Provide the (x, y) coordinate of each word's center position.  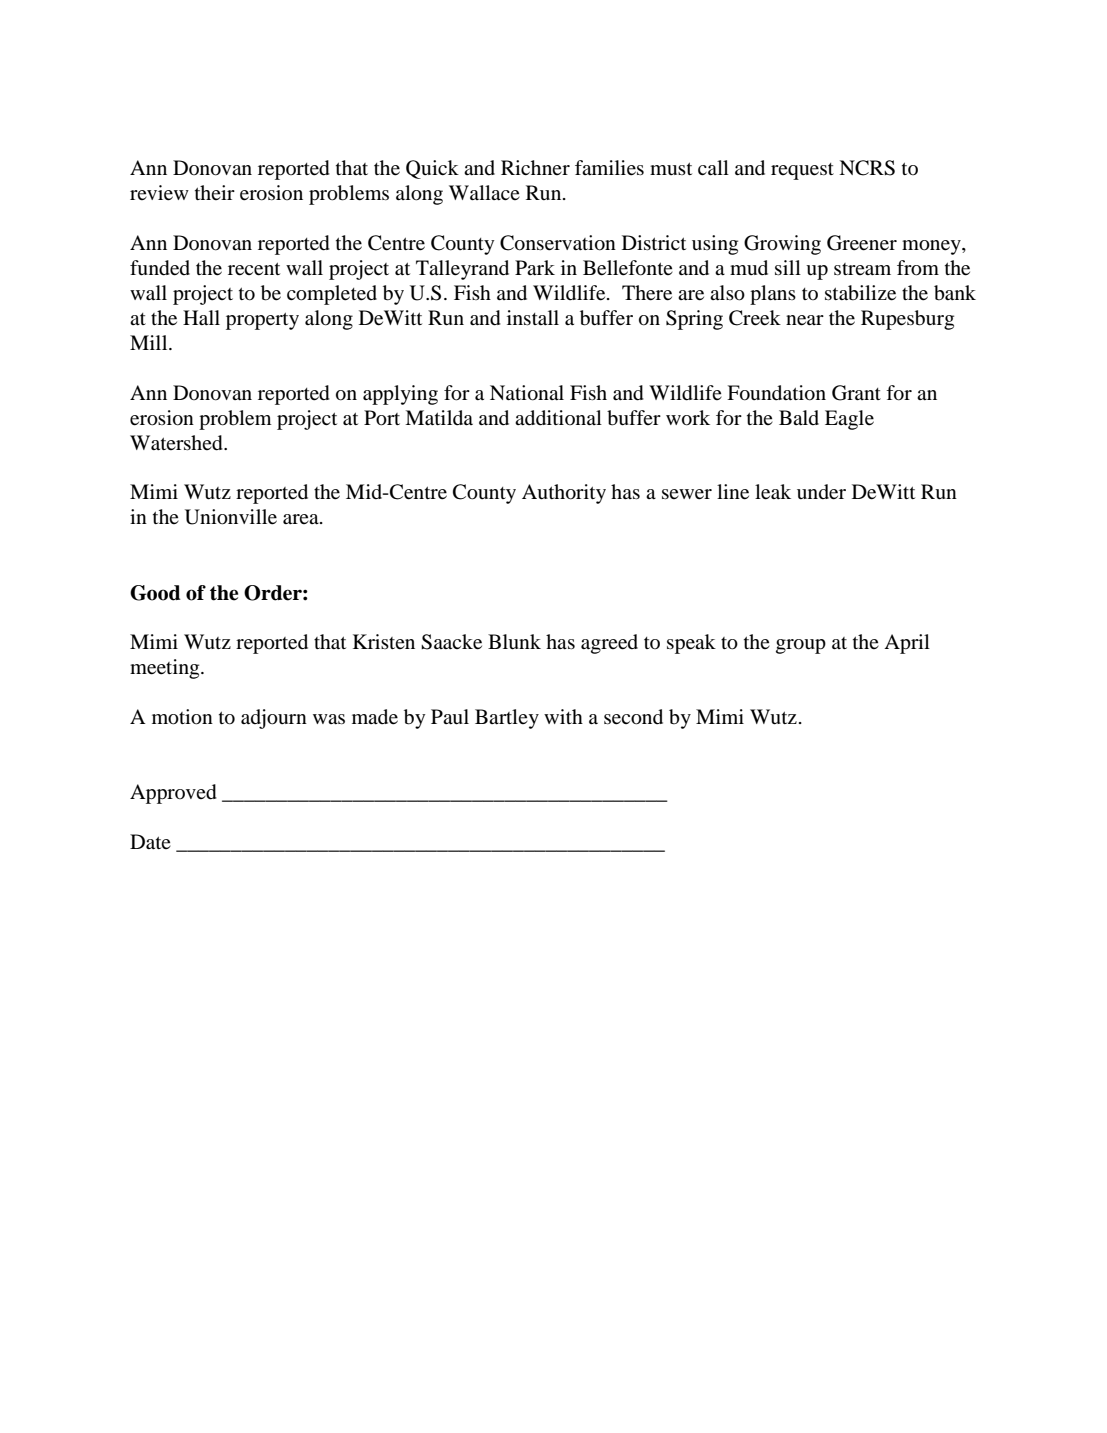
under (821, 492)
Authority (564, 494)
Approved (173, 794)
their (215, 192)
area (302, 519)
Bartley (507, 719)
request (802, 171)
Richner (535, 167)
